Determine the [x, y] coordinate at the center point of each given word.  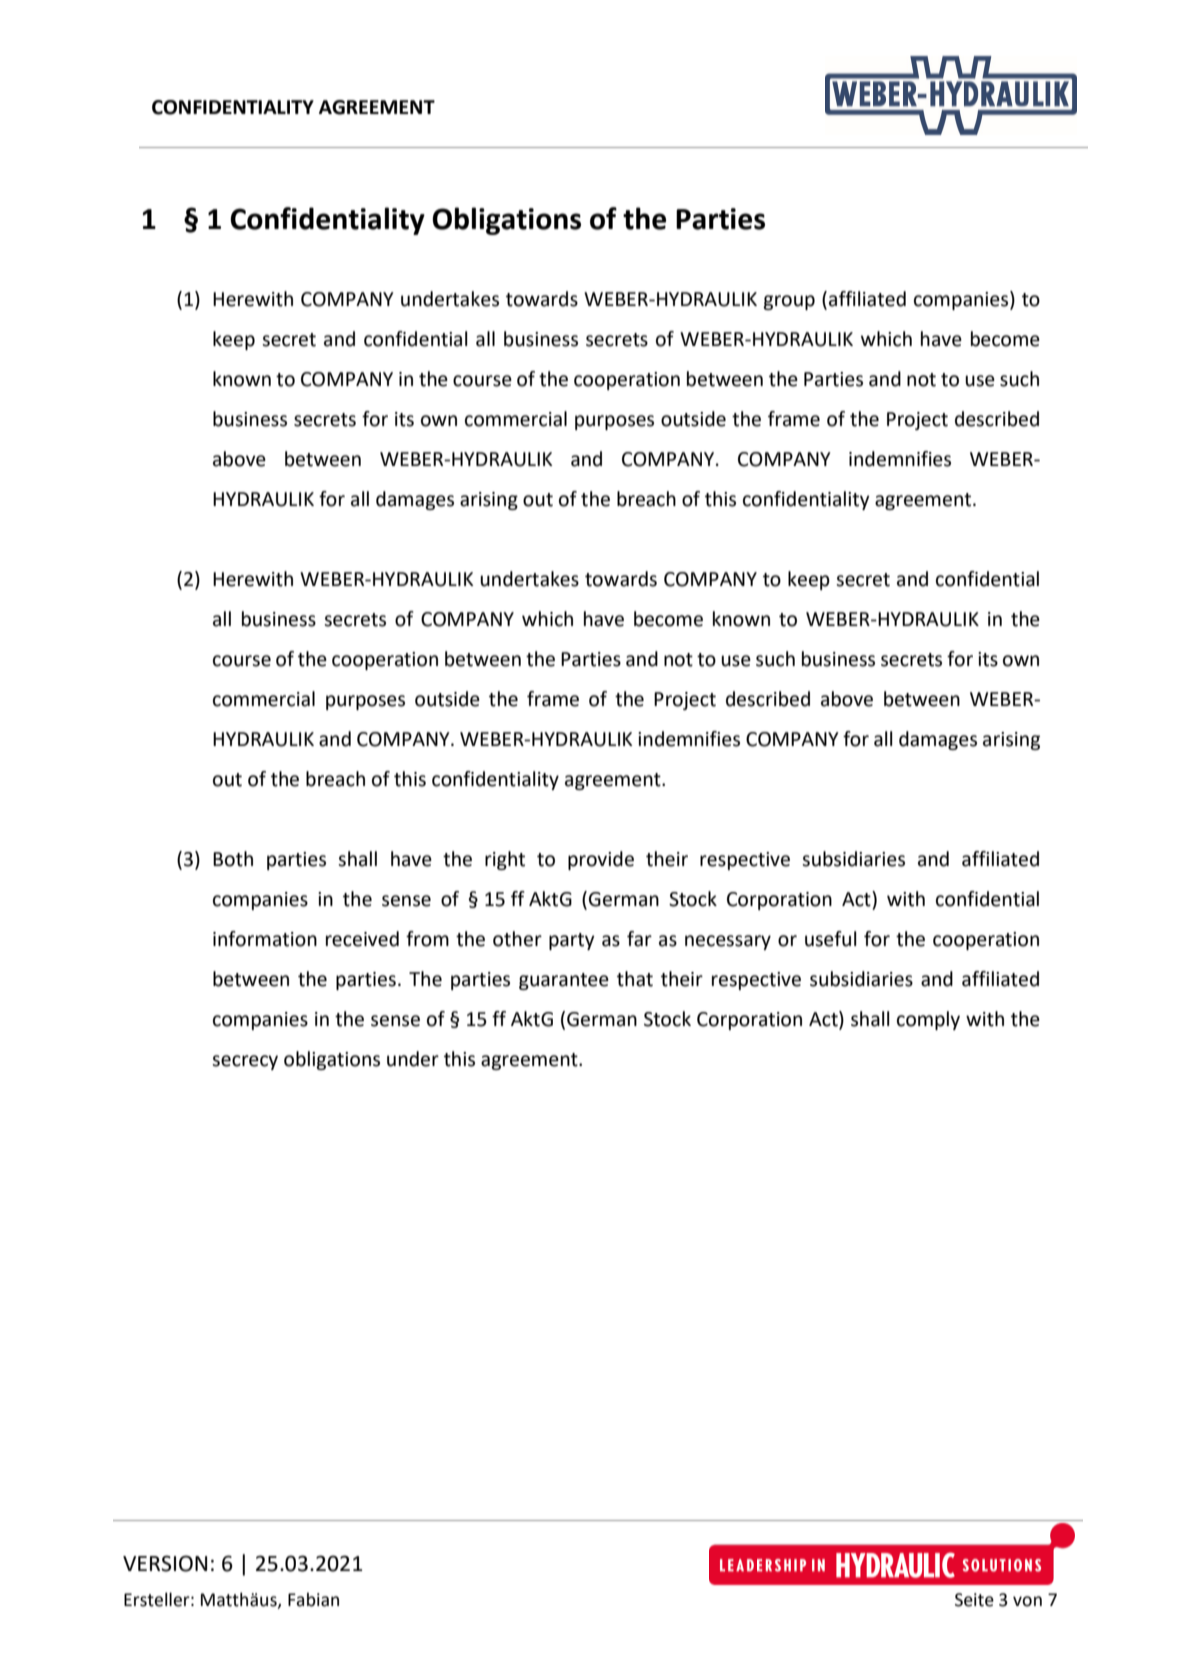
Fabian [313, 1599]
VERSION [165, 1563]
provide [601, 860]
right [505, 860]
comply [928, 1020]
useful [831, 939]
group [789, 302]
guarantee [564, 981]
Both [233, 859]
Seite [974, 1600]
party [572, 941]
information [265, 939]
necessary [728, 942]
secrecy [245, 1062]
